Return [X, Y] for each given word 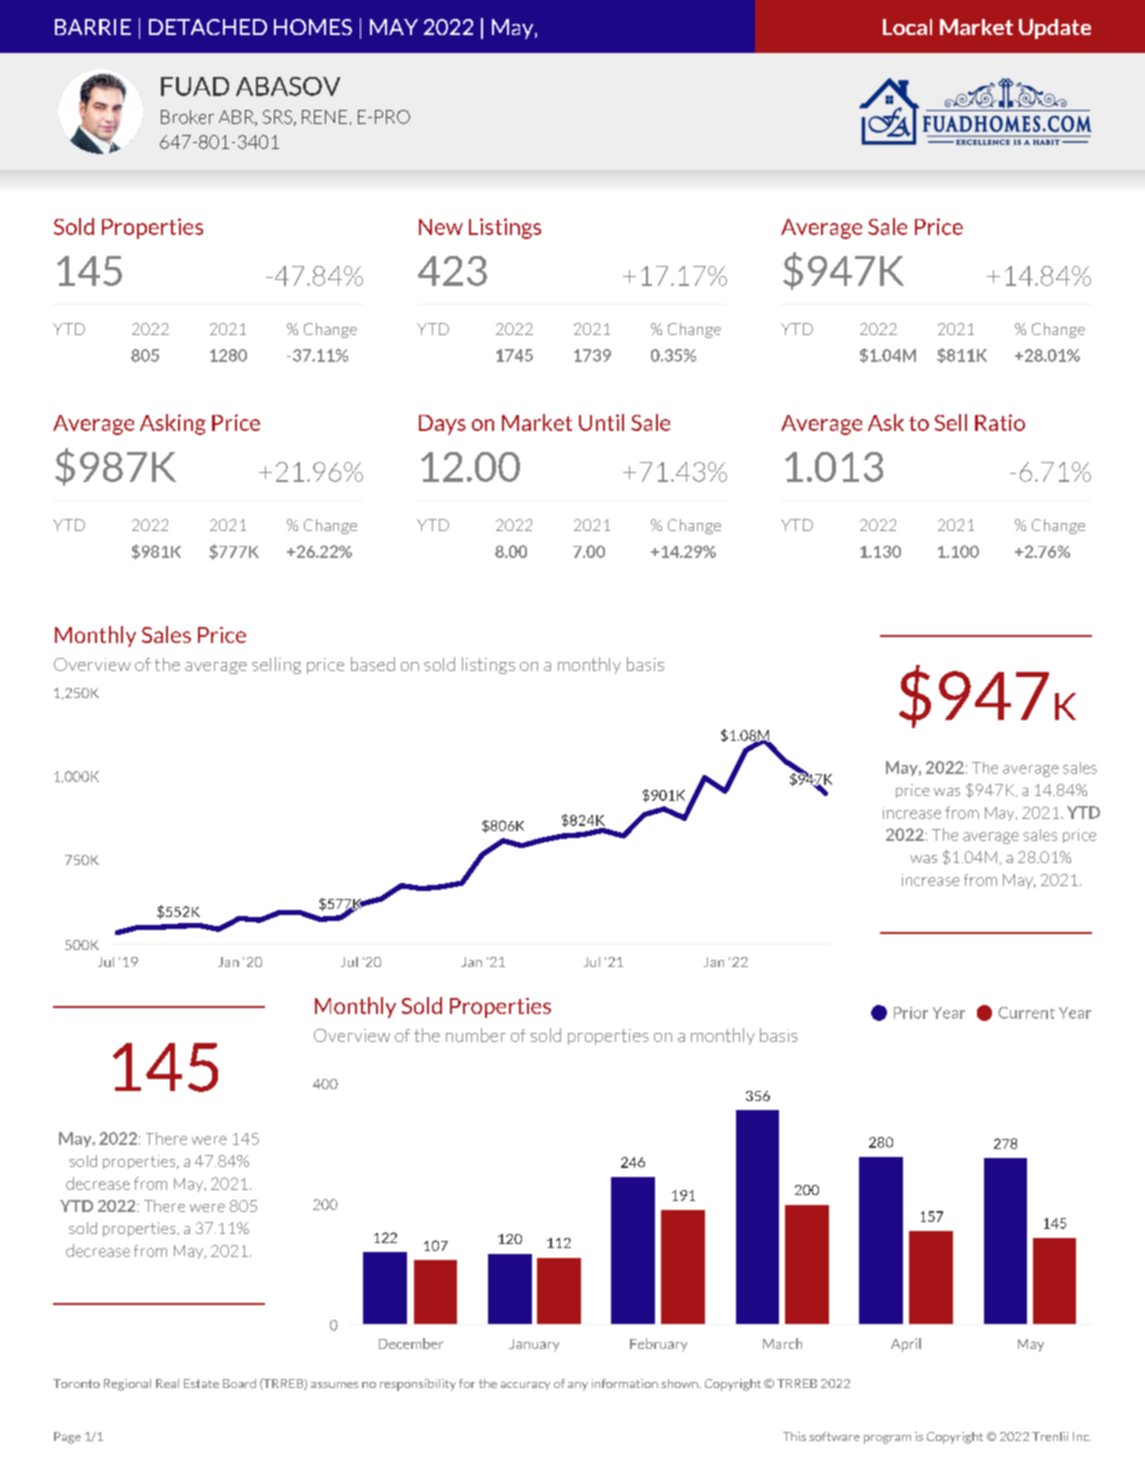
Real [167, 1383]
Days [442, 425]
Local [907, 27]
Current [1026, 1013]
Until [601, 422]
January [534, 1345]
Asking [173, 424]
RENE [324, 117]
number [476, 1035]
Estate [201, 1383]
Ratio [1000, 422]
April [906, 1345]
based [373, 664]
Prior [911, 1013]
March [782, 1343]
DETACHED [208, 27]
